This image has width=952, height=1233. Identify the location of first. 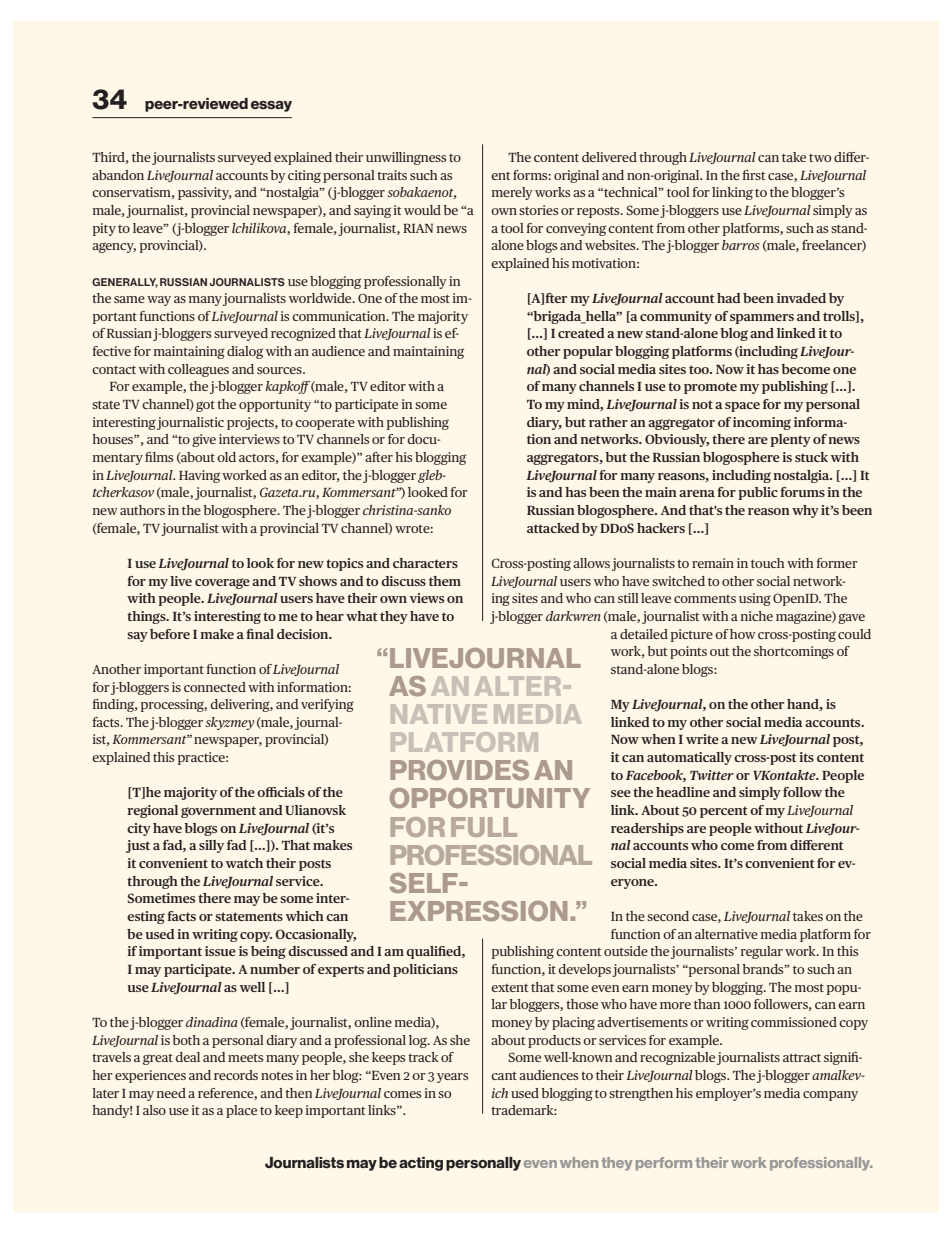
(754, 175).
